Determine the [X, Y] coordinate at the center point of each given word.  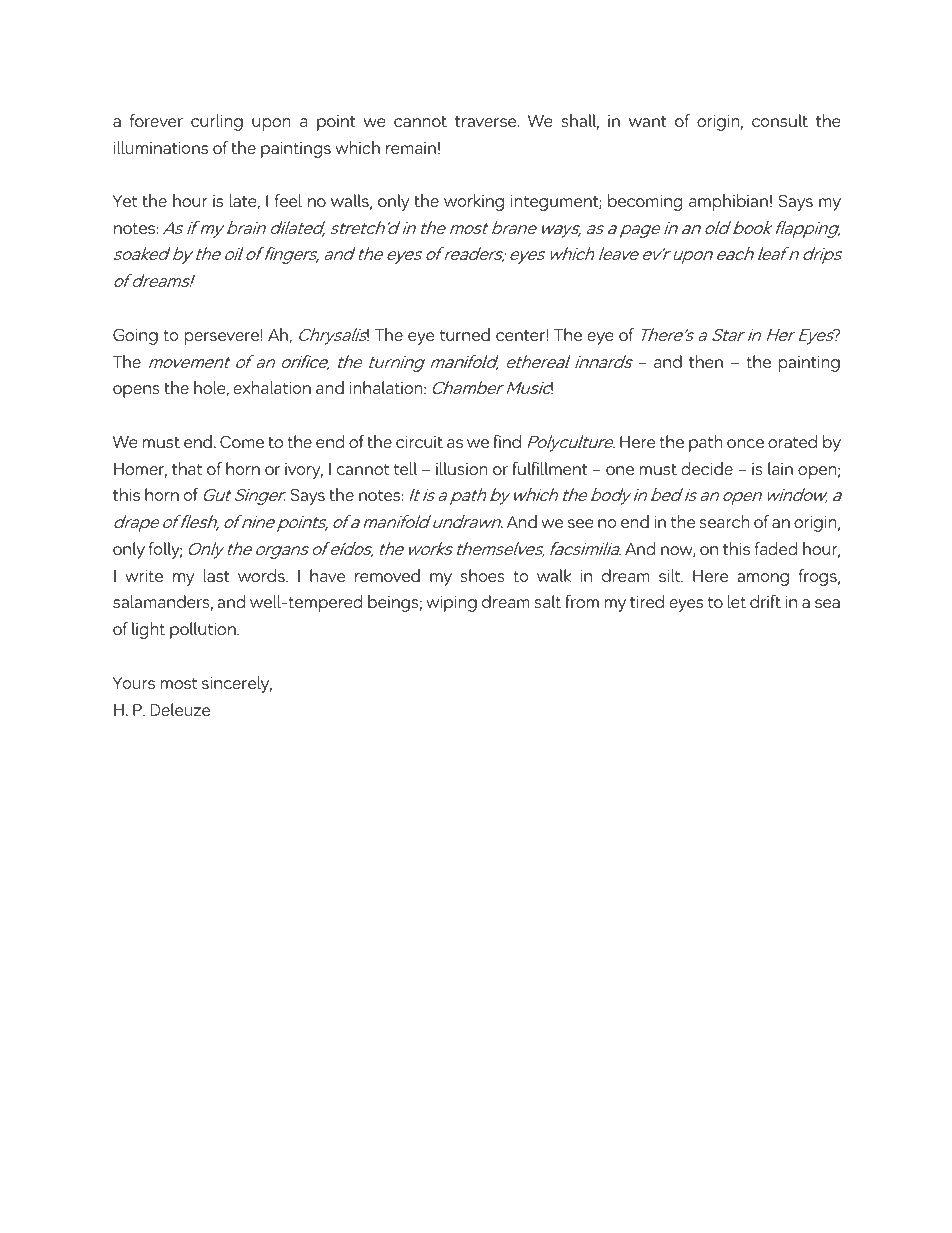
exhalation [272, 387]
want [648, 121]
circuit [419, 442]
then [706, 361]
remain [411, 148]
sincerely [237, 684]
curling [217, 122]
